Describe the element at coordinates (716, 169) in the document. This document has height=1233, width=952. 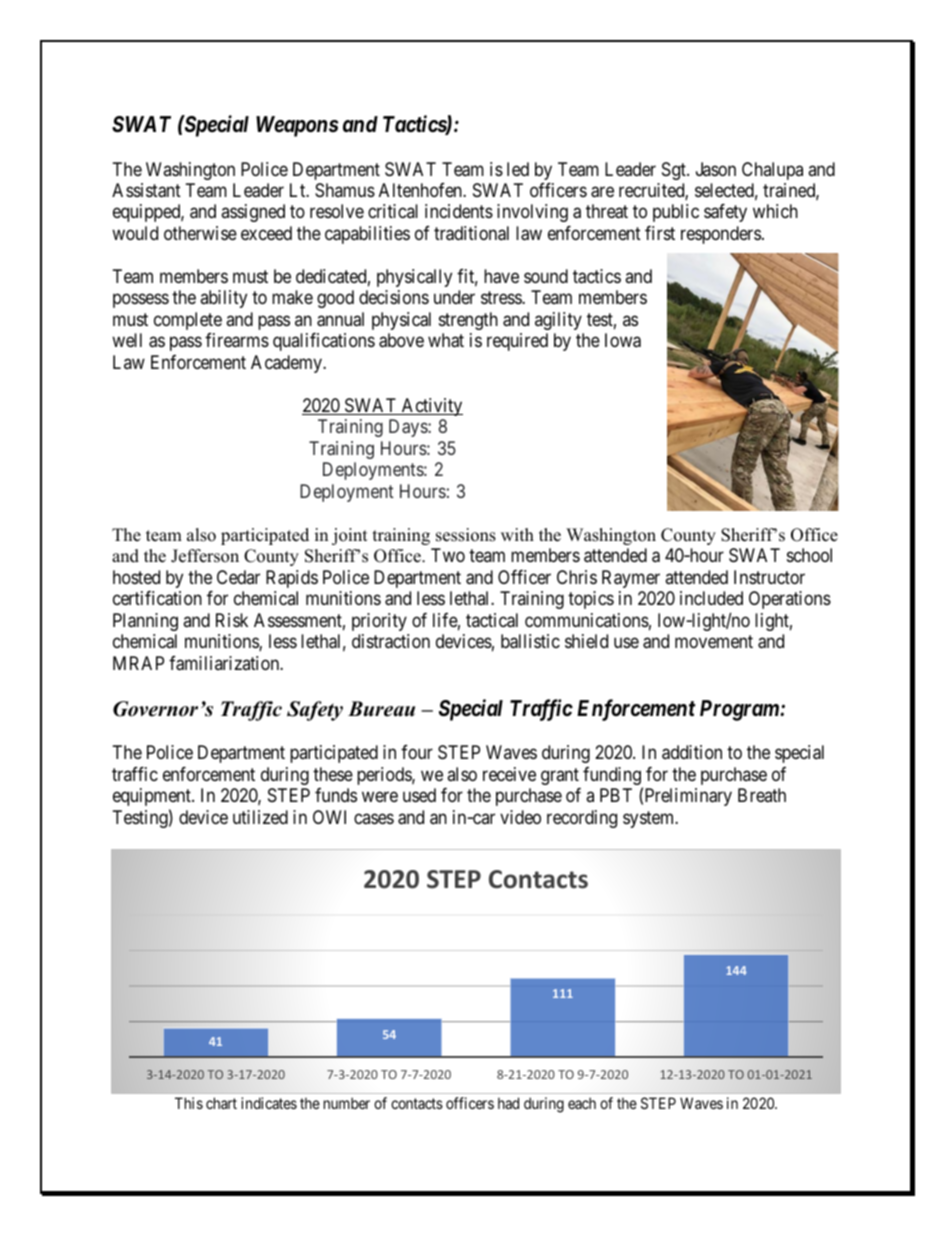
I see `Jason` at that location.
